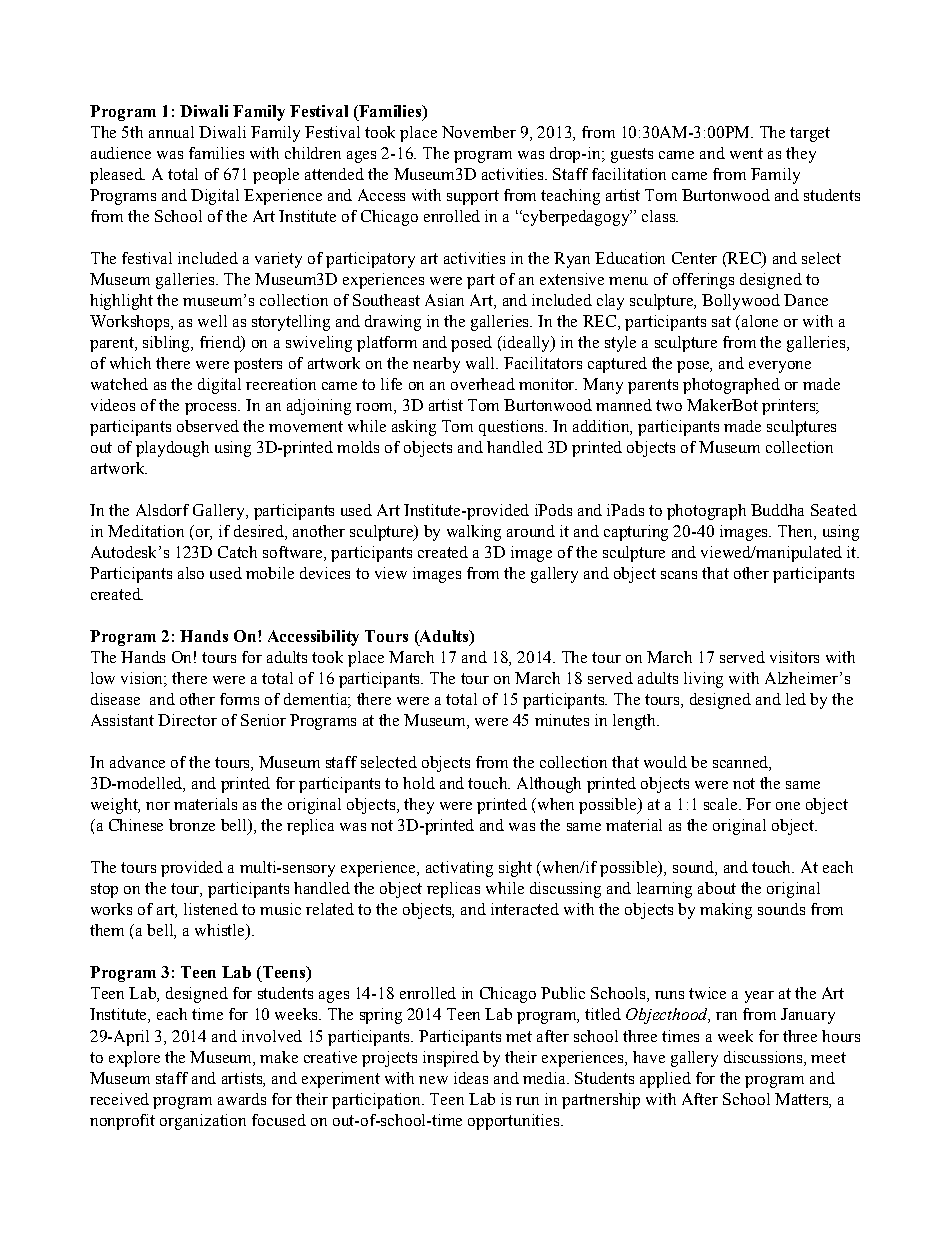  Describe the element at coordinates (203, 1122) in the screenshot. I see `organization` at that location.
